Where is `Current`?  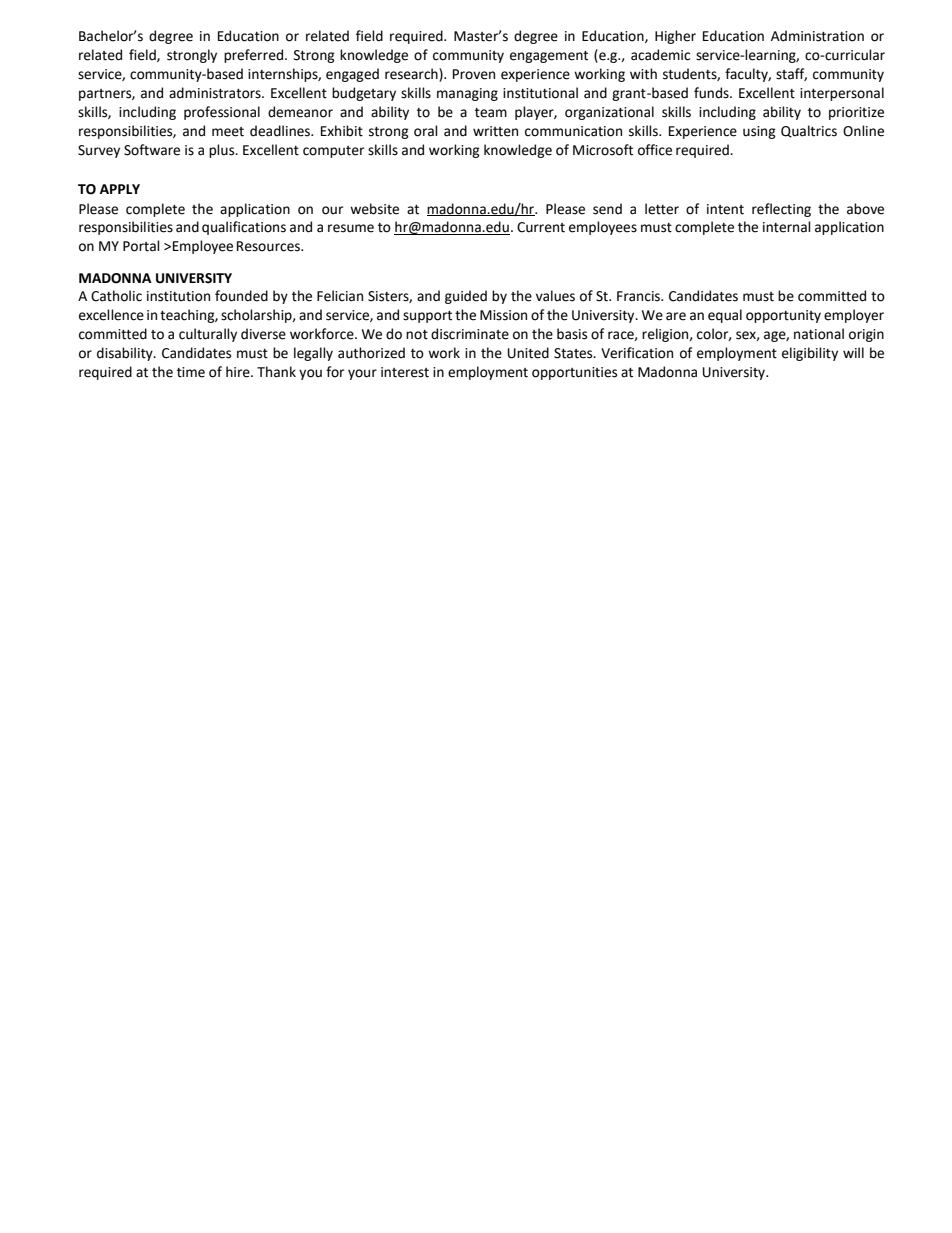 Current is located at coordinates (541, 227).
